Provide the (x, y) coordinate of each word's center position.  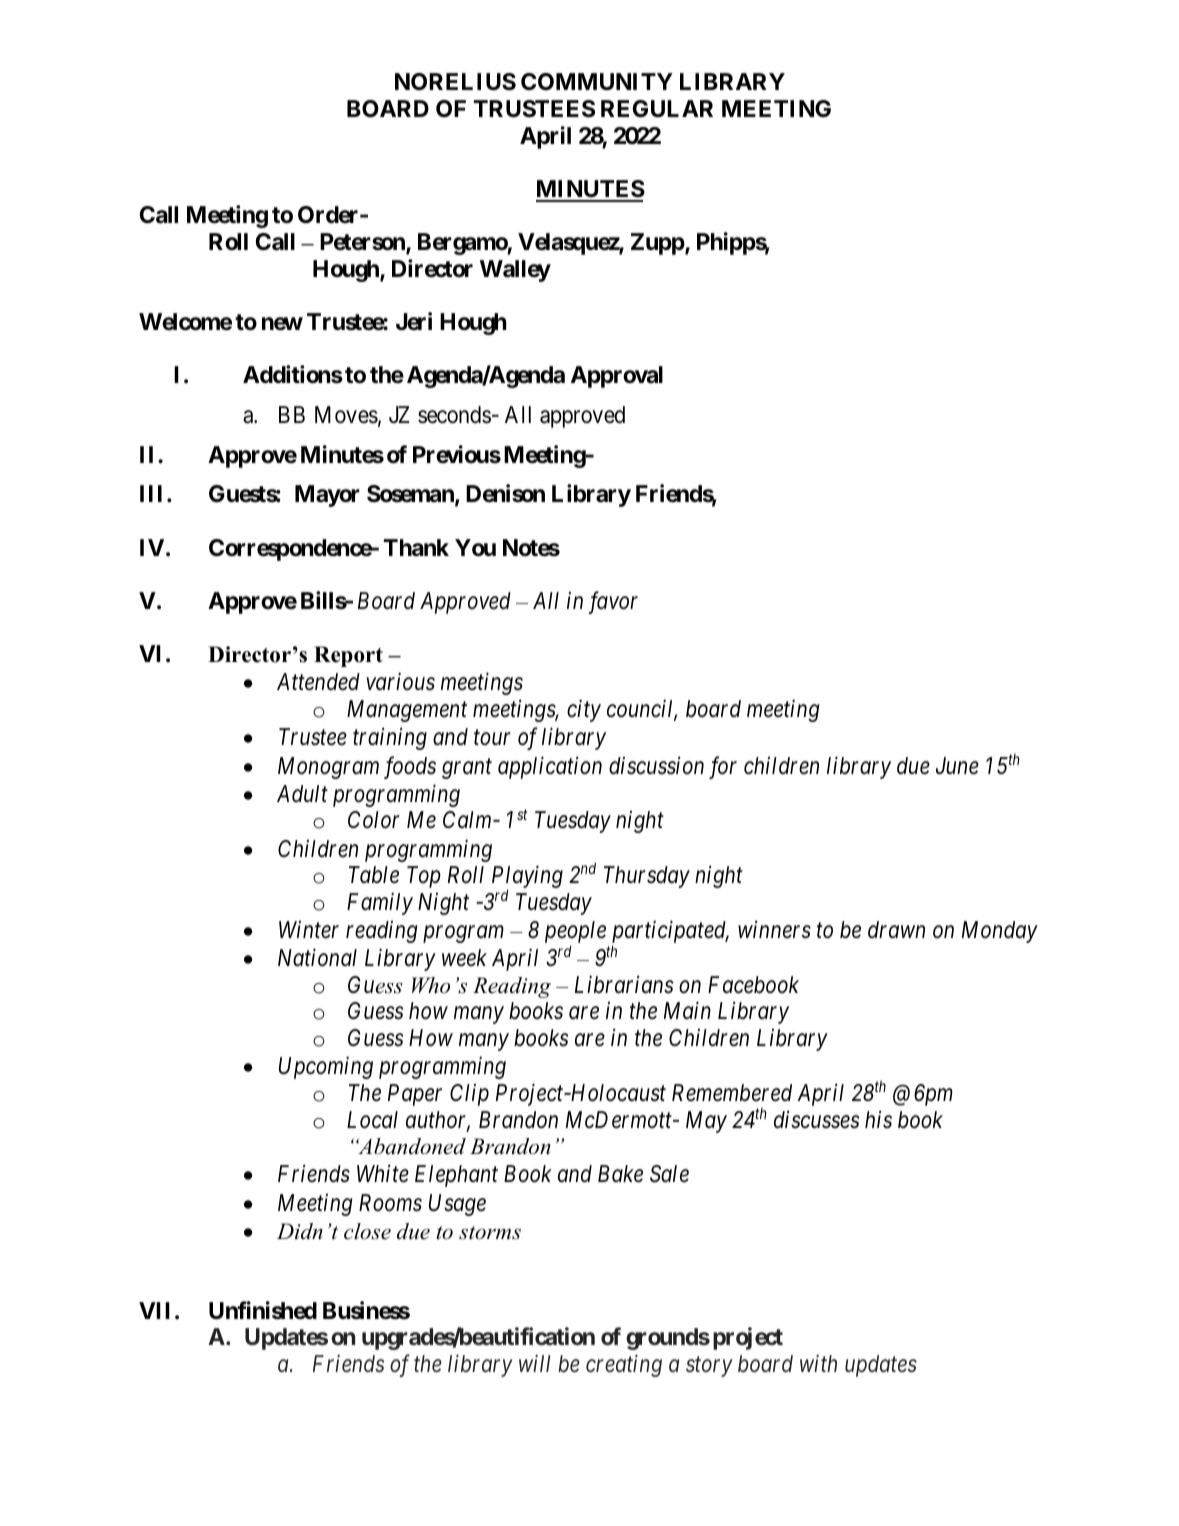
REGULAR (657, 108)
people (575, 933)
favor (613, 602)
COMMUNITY (597, 81)
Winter (309, 930)
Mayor (327, 496)
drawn (896, 930)
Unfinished (263, 1310)
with (818, 1363)
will (535, 1363)
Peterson (363, 243)
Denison (505, 494)
